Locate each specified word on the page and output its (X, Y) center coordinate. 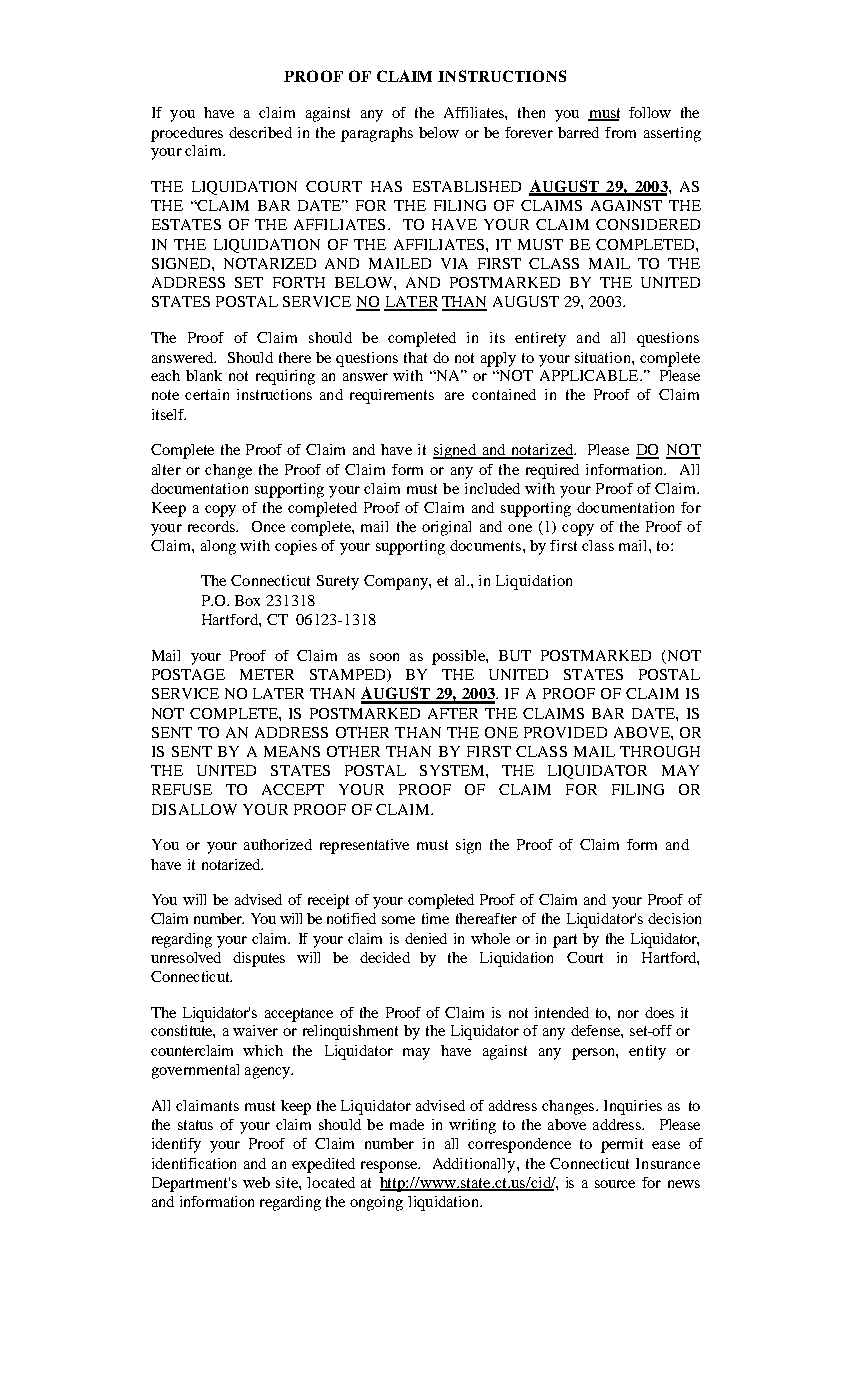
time (435, 918)
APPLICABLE (590, 375)
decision (674, 918)
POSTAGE (188, 674)
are (454, 396)
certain (207, 394)
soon (384, 657)
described (260, 132)
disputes (259, 959)
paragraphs (377, 134)
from (620, 132)
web (256, 1182)
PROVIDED (565, 732)
